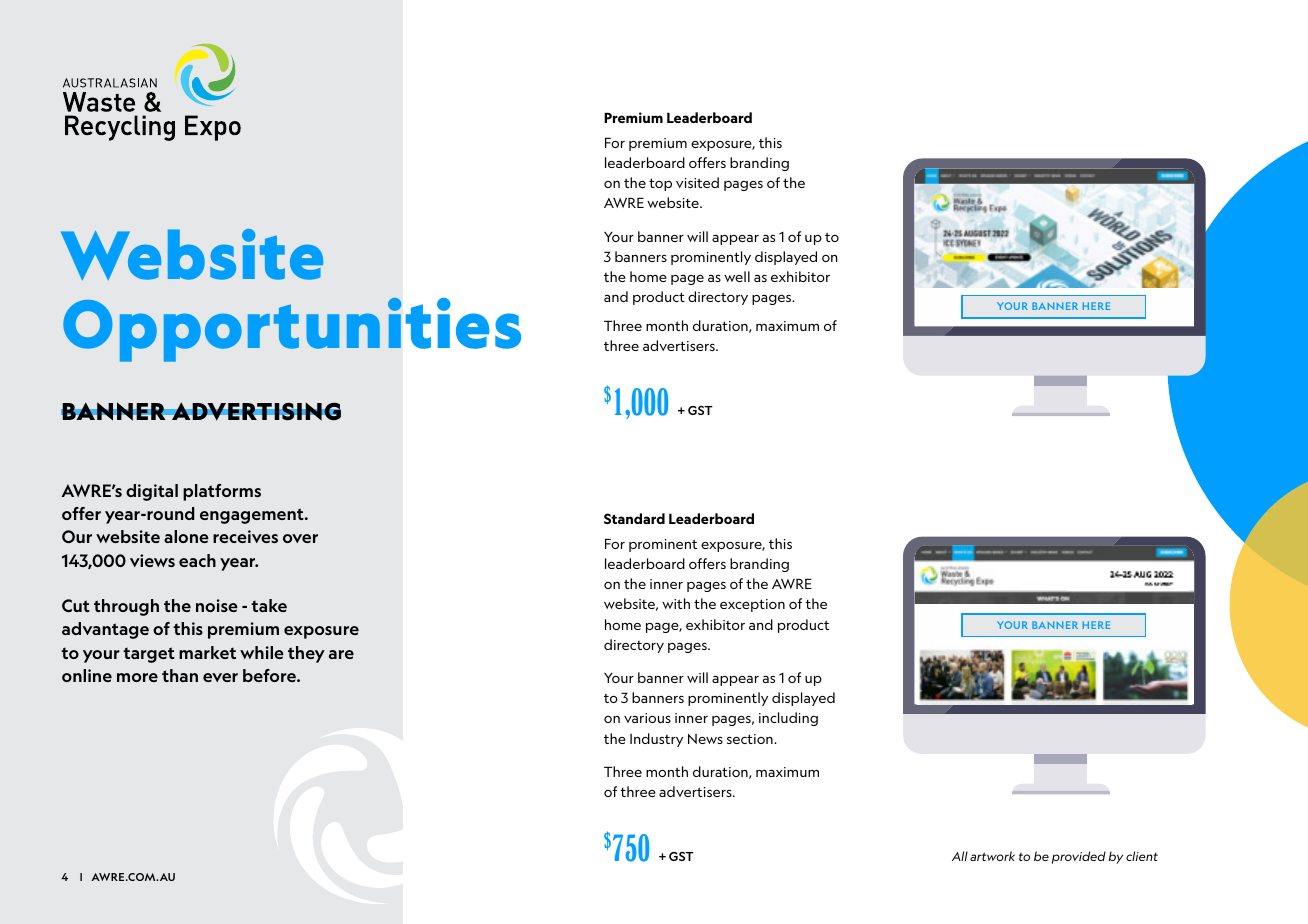 This screenshot has width=1308, height=924. I want to click on exception, so click(752, 605).
